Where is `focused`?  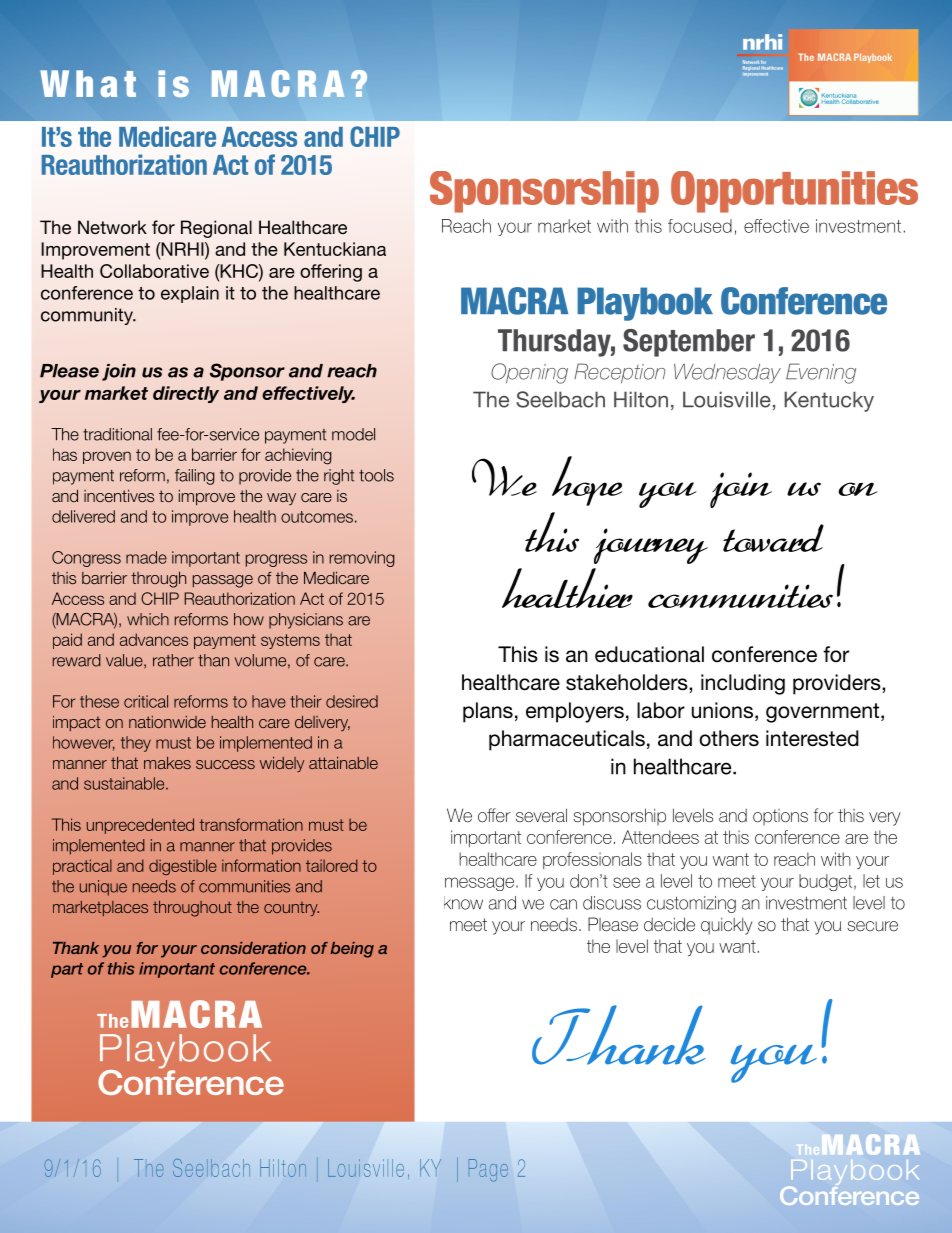
focused is located at coordinates (700, 226).
